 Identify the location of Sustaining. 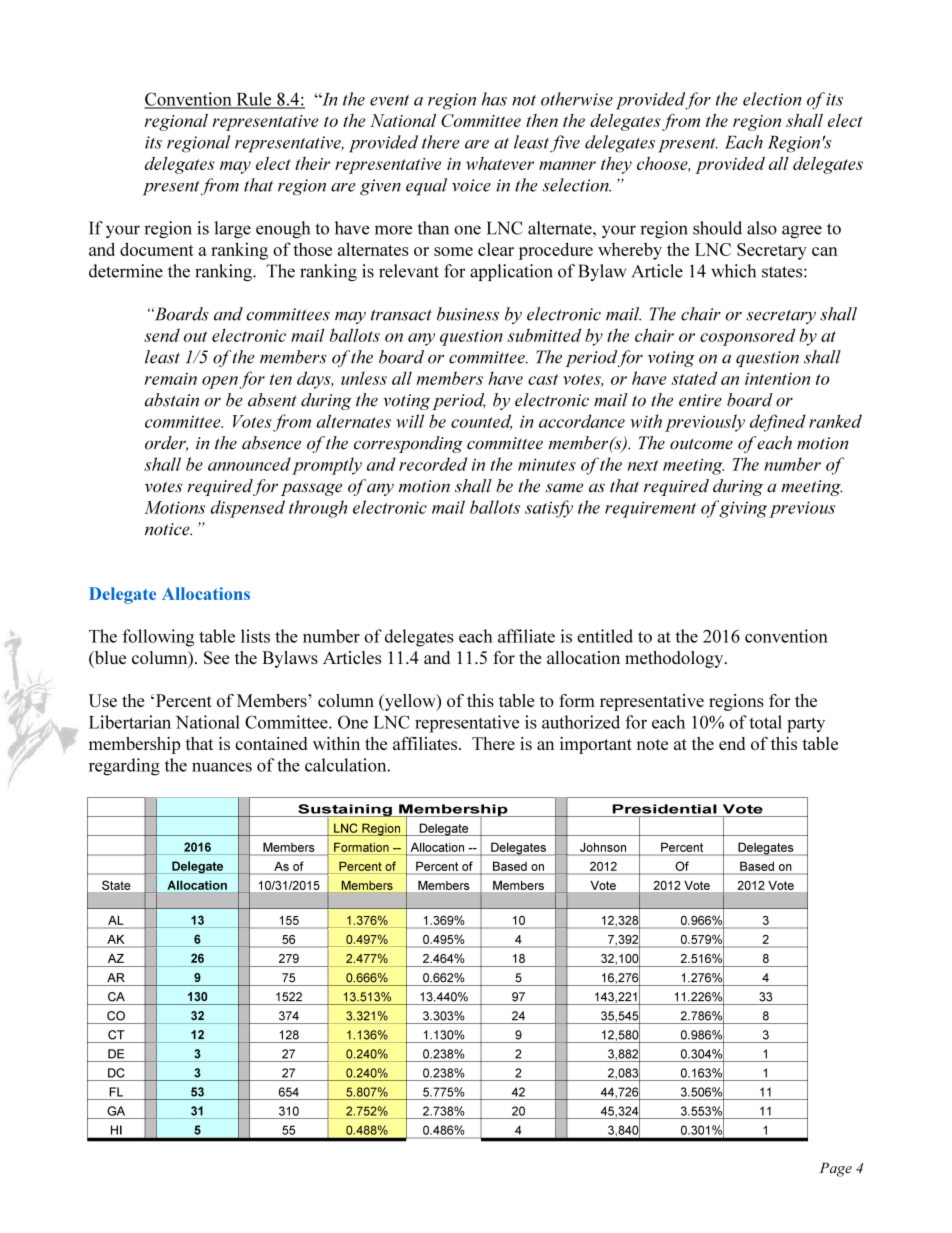
(345, 811).
